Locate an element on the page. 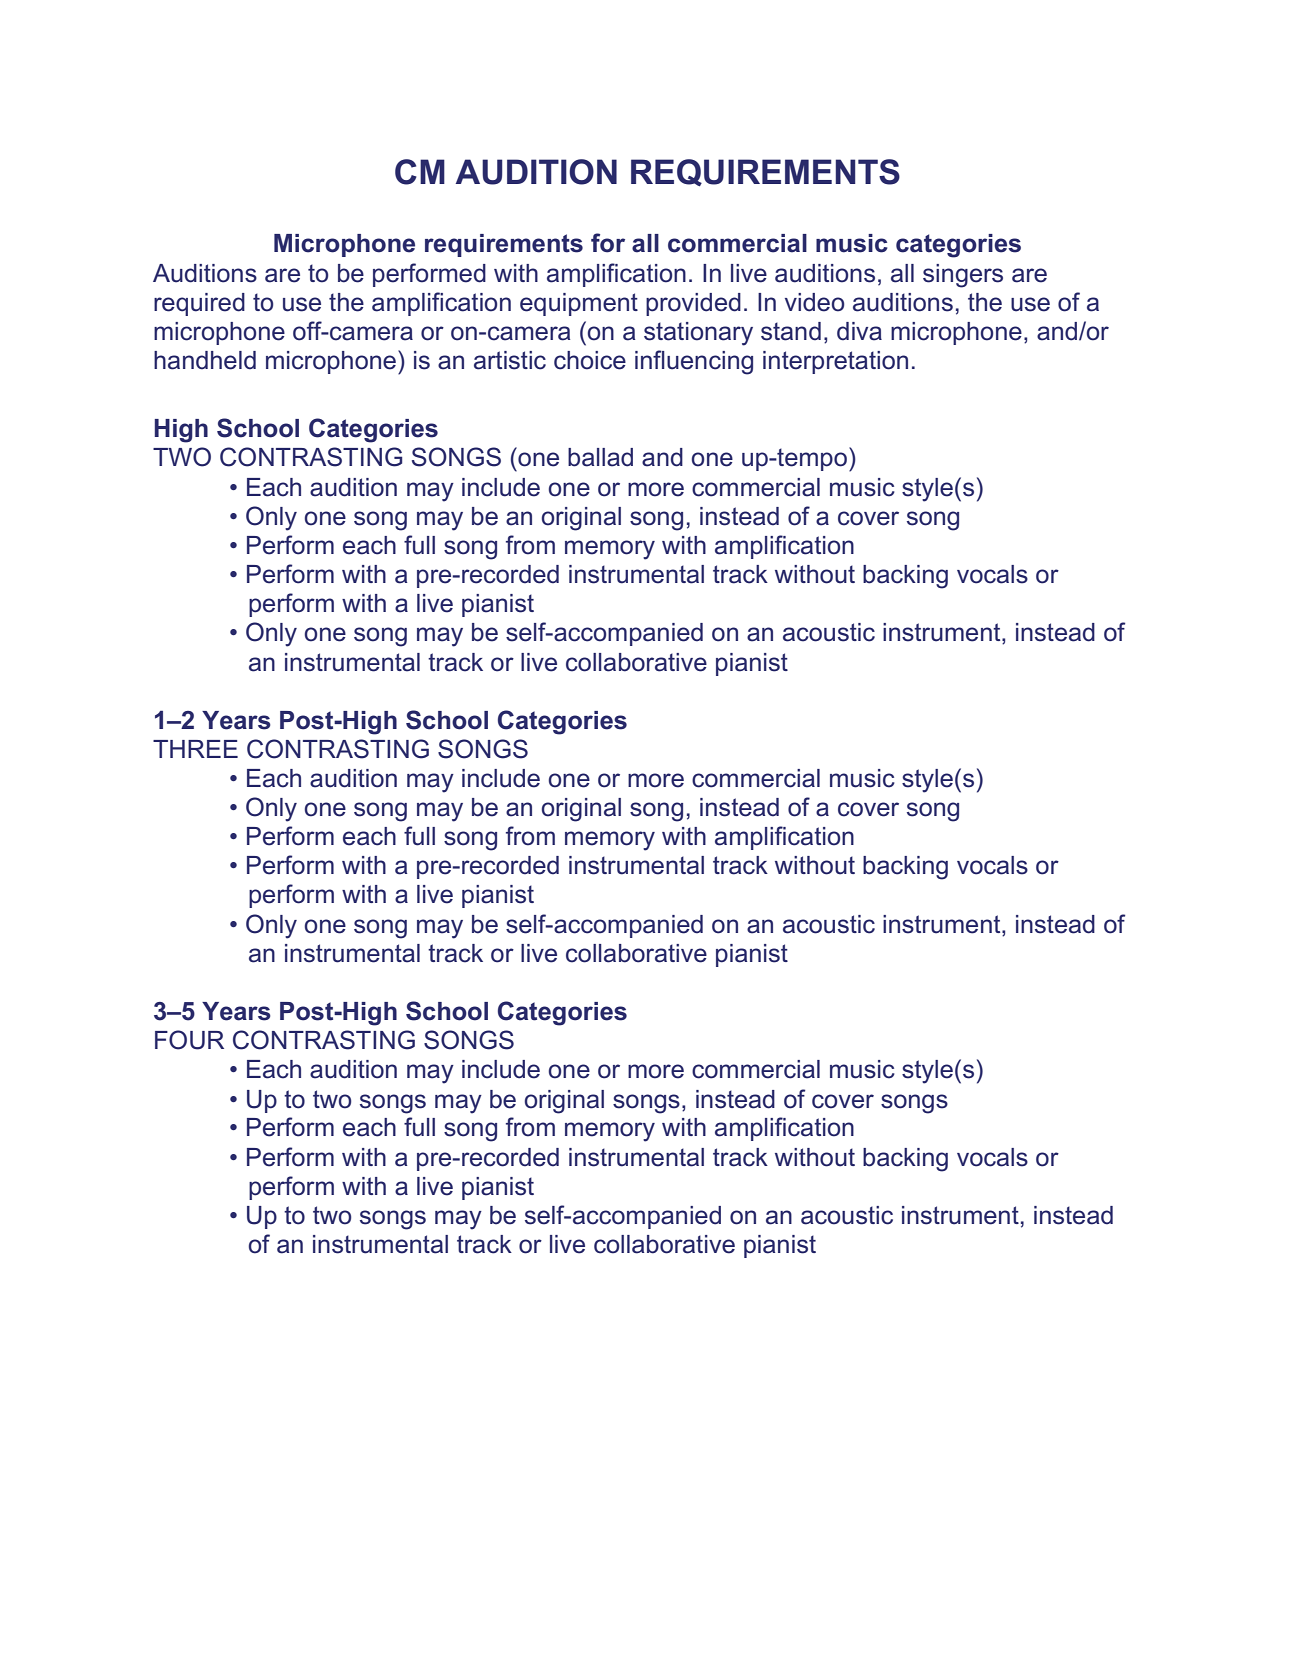  stationary is located at coordinates (698, 334).
